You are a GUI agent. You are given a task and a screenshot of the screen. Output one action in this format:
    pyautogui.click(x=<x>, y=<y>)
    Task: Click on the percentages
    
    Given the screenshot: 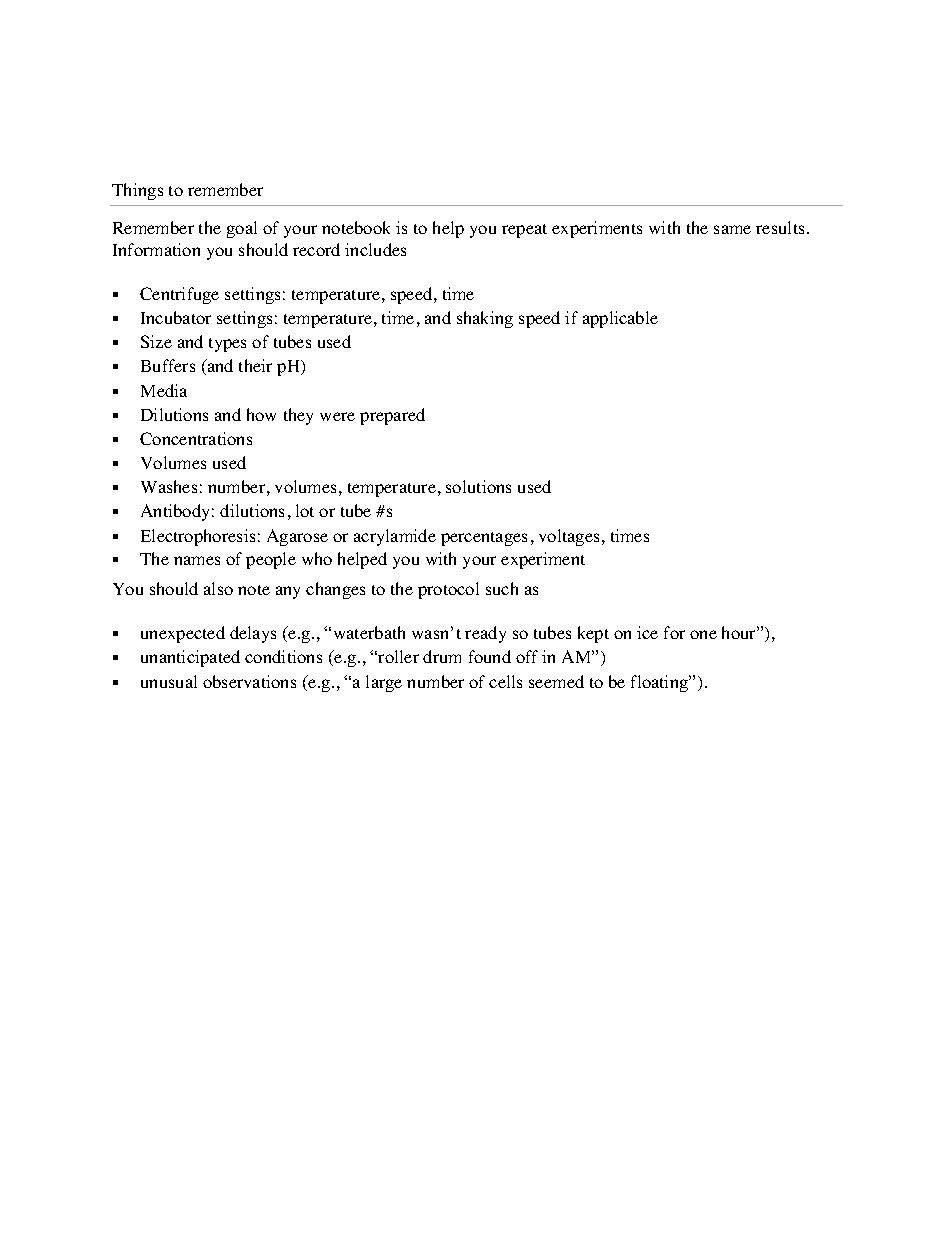 What is the action you would take?
    pyautogui.click(x=484, y=539)
